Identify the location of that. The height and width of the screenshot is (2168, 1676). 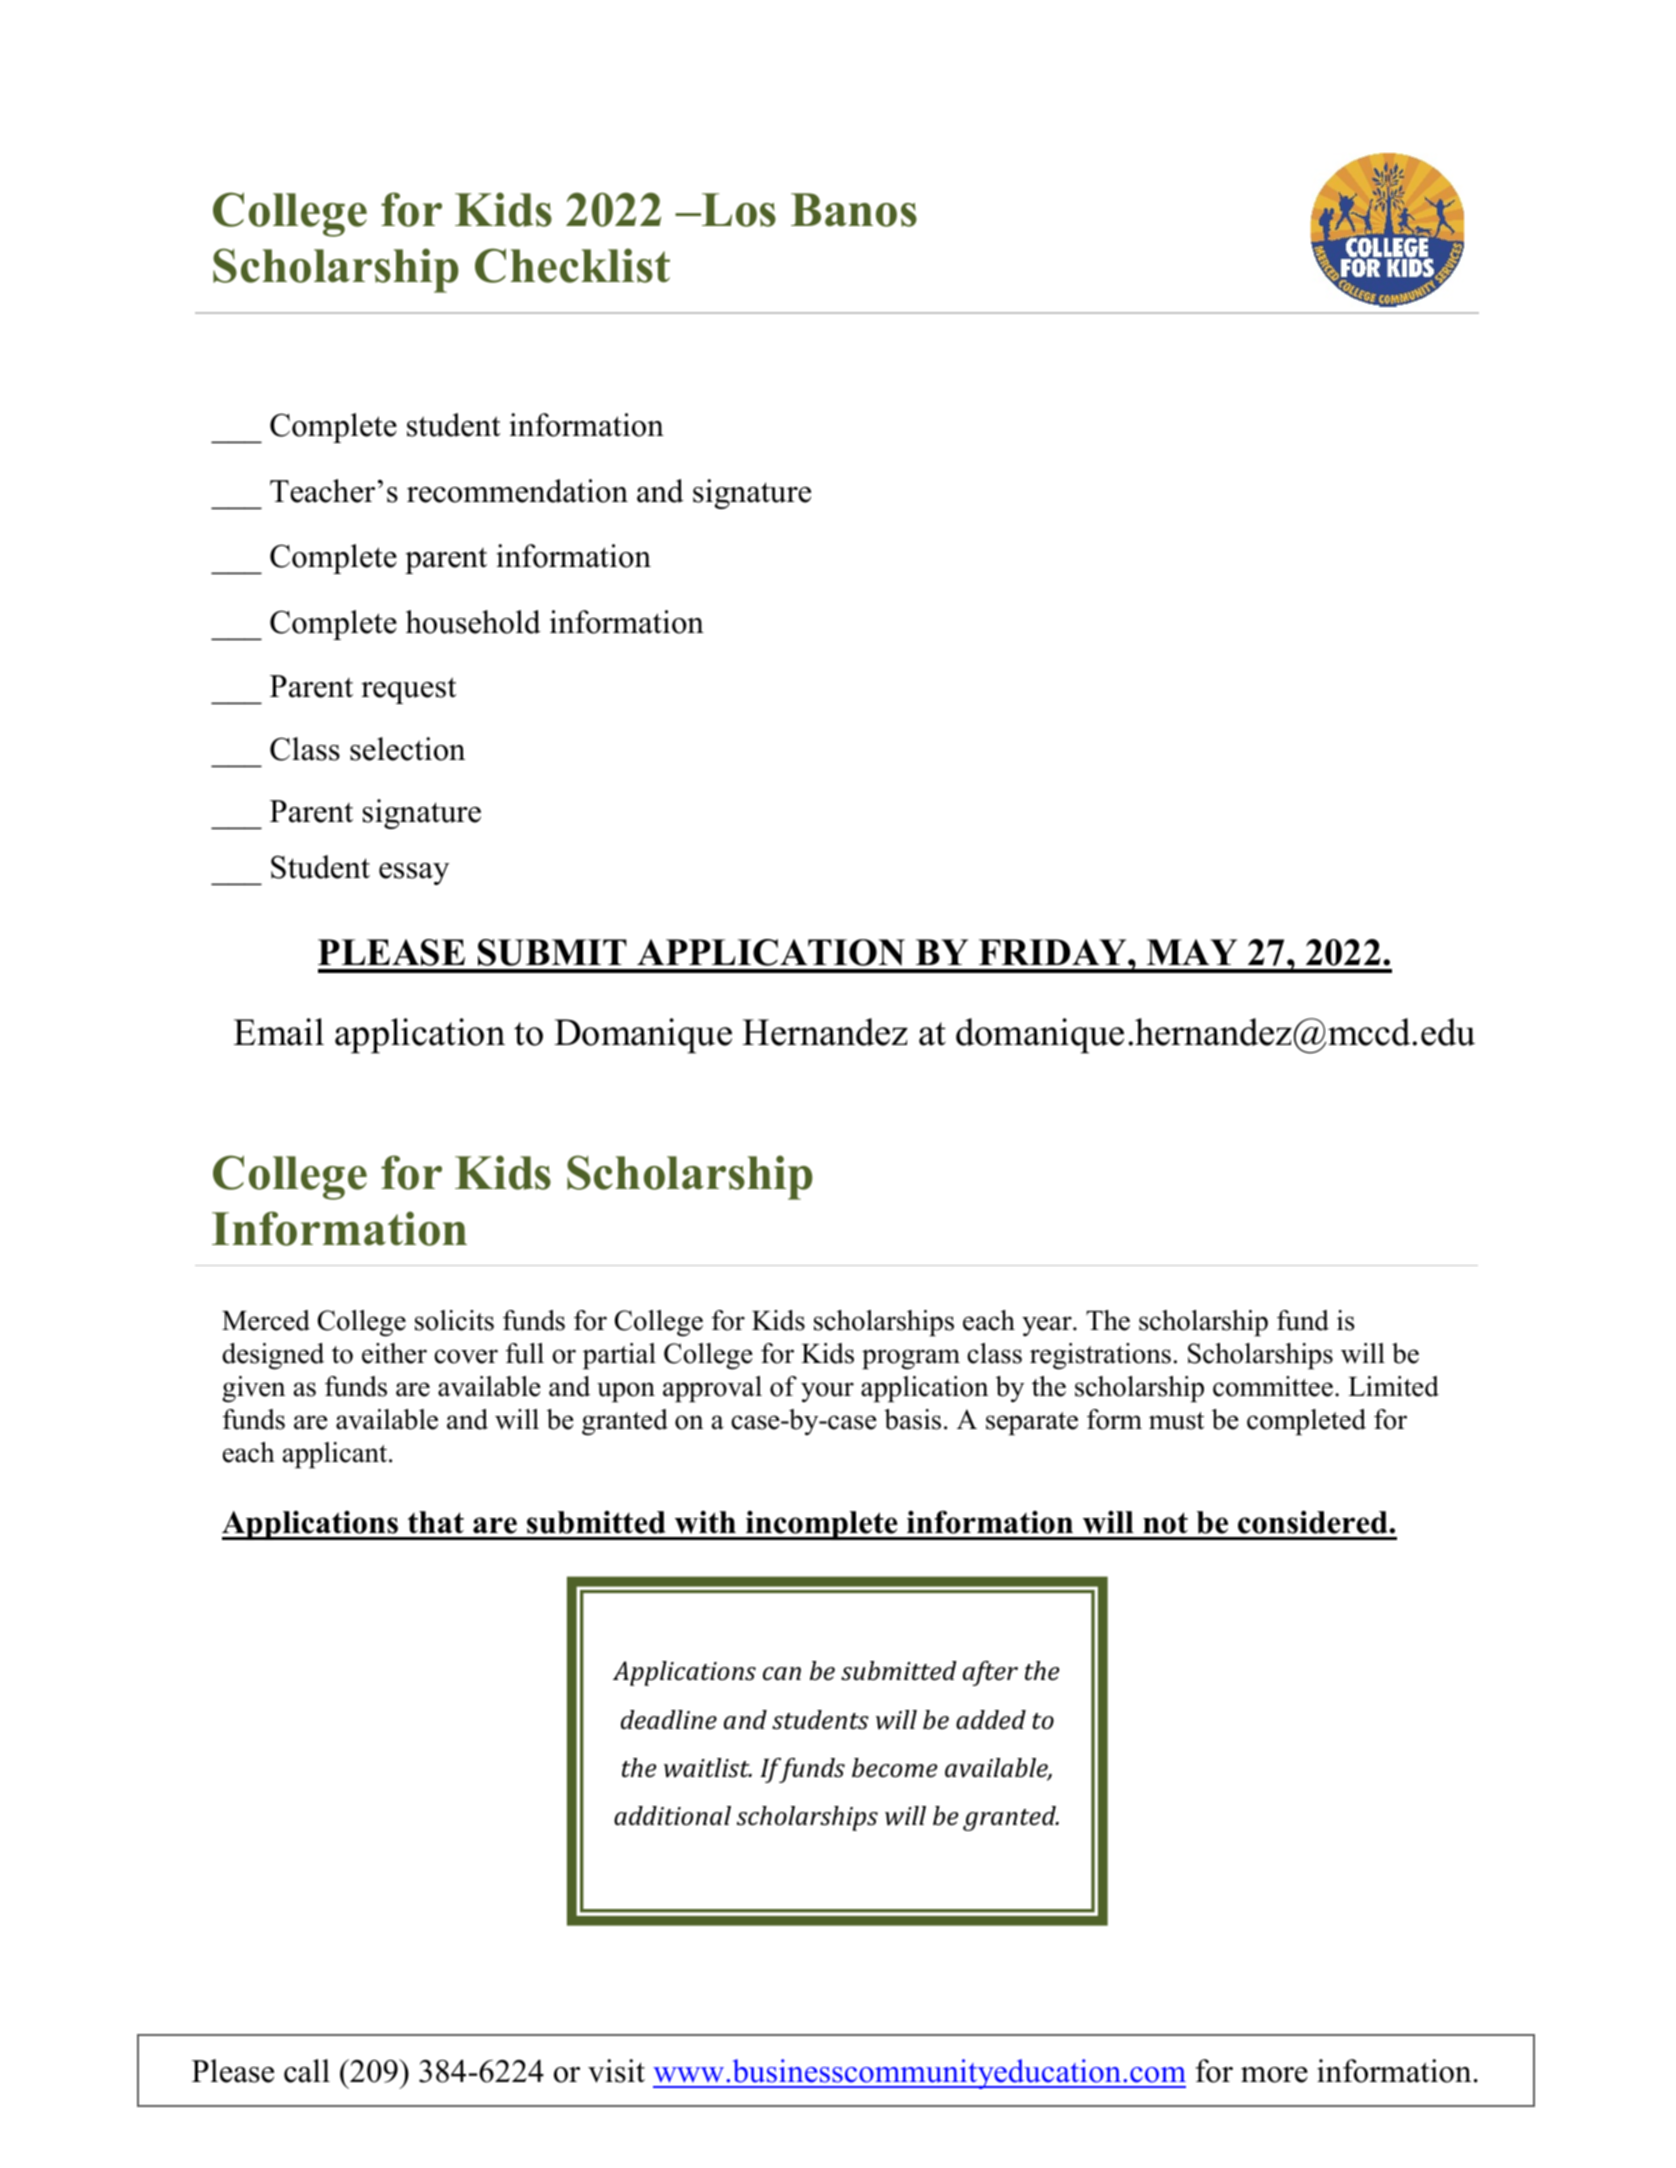
(436, 1522).
